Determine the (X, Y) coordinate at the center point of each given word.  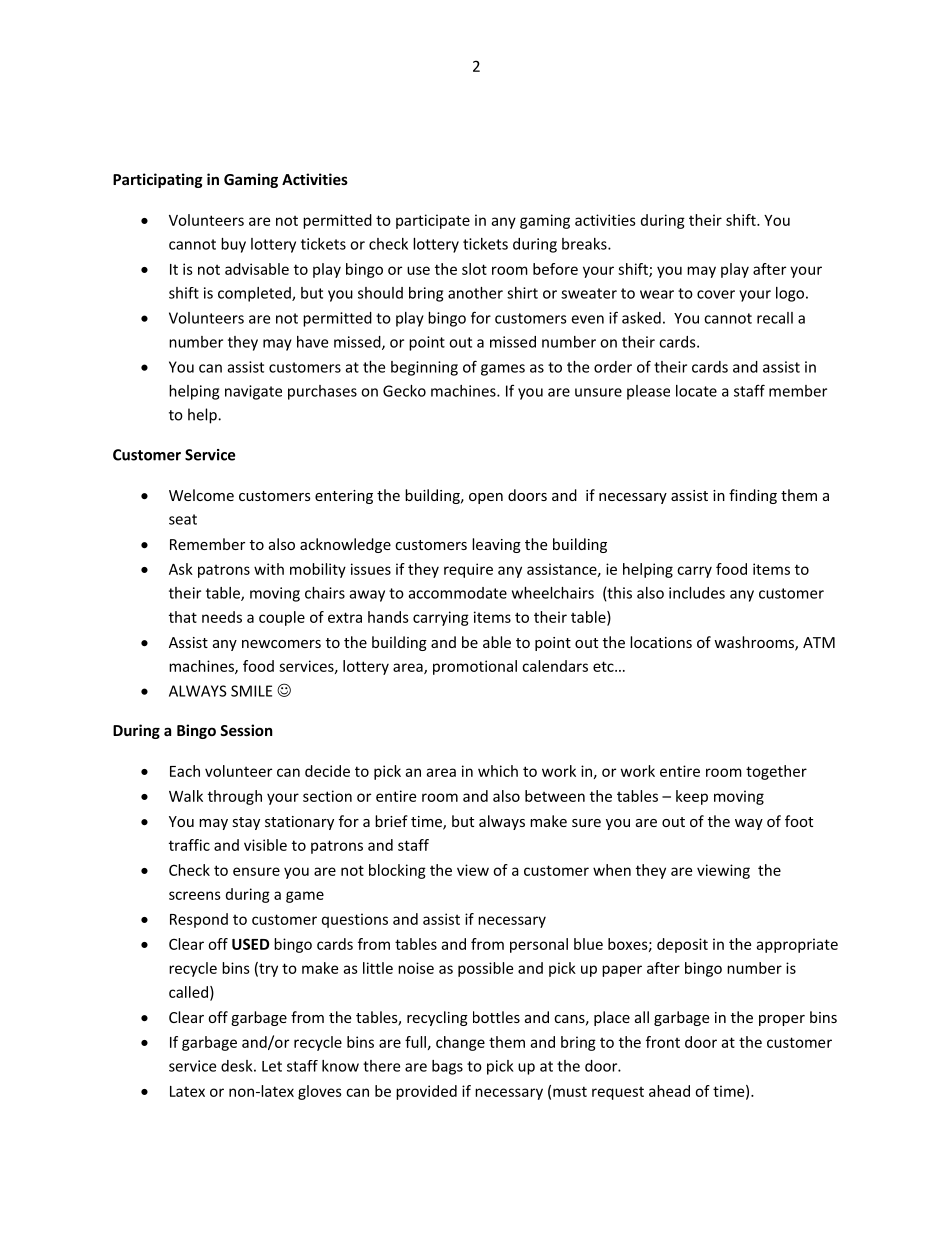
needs (222, 617)
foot (799, 821)
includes (697, 593)
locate (696, 391)
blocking (397, 871)
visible (265, 845)
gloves (320, 1092)
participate (433, 221)
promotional (475, 667)
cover (716, 294)
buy (233, 245)
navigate (253, 392)
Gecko (404, 391)
